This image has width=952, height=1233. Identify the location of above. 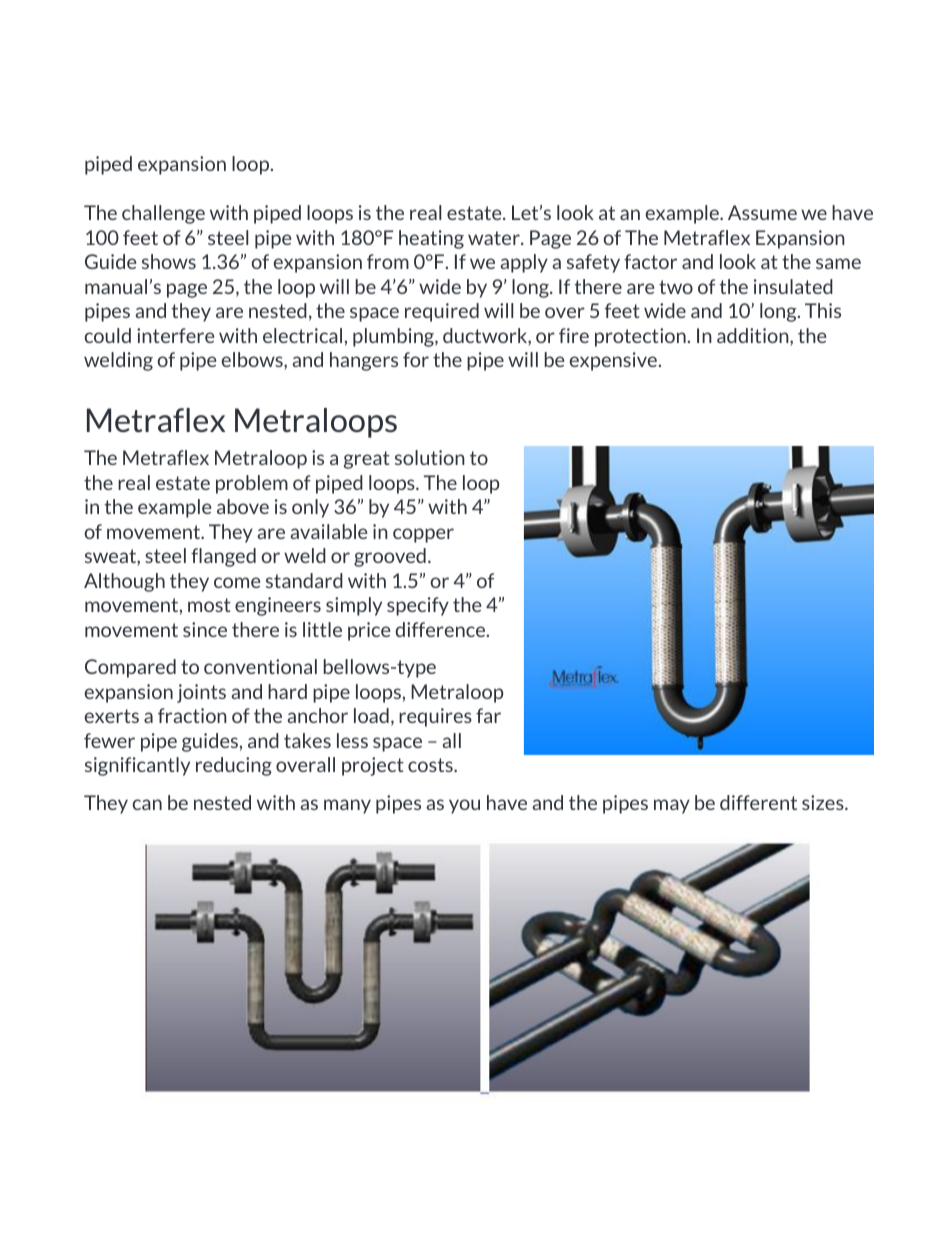
(243, 506).
